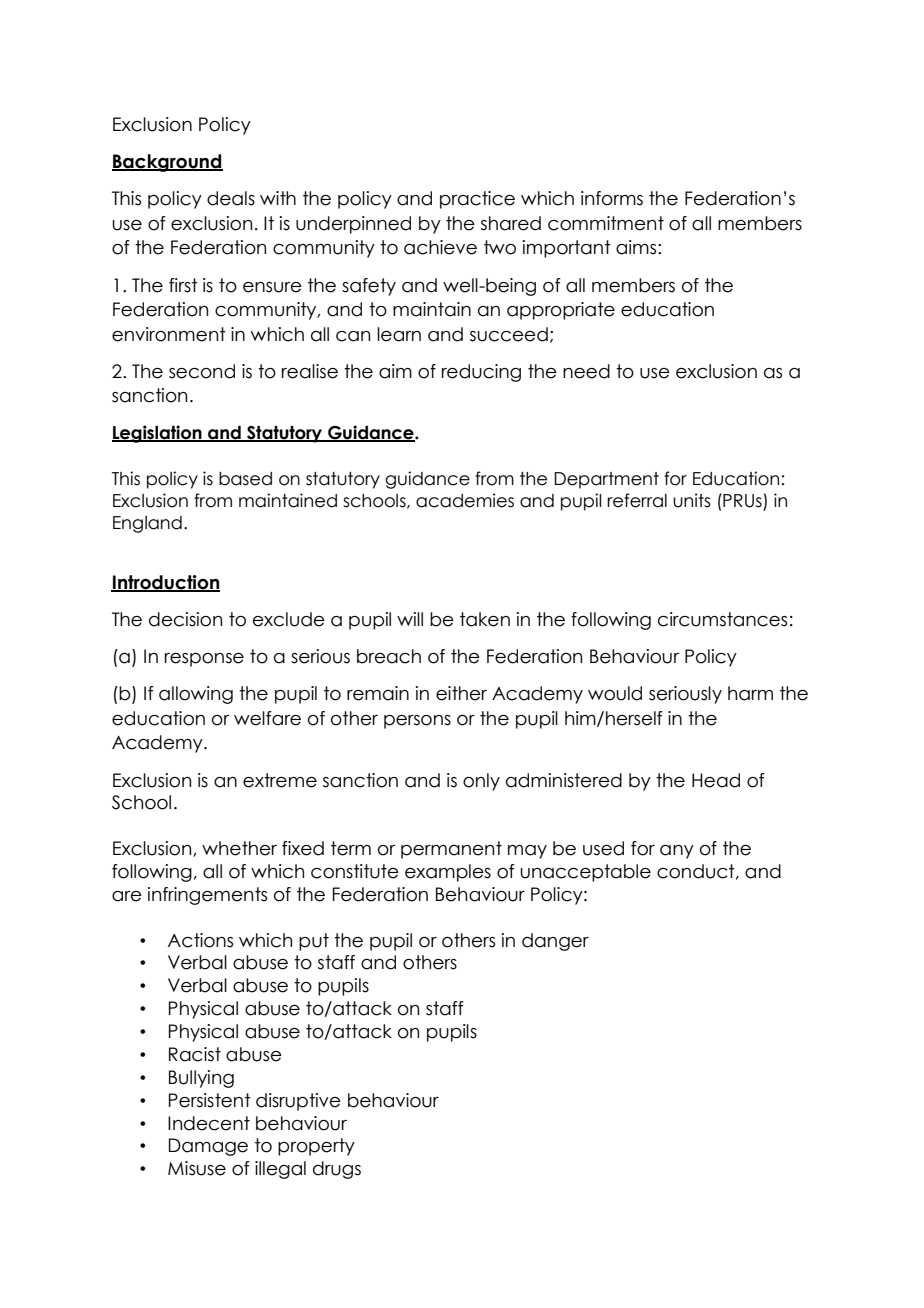  What do you see at coordinates (692, 500) in the page?
I see `units` at bounding box center [692, 500].
